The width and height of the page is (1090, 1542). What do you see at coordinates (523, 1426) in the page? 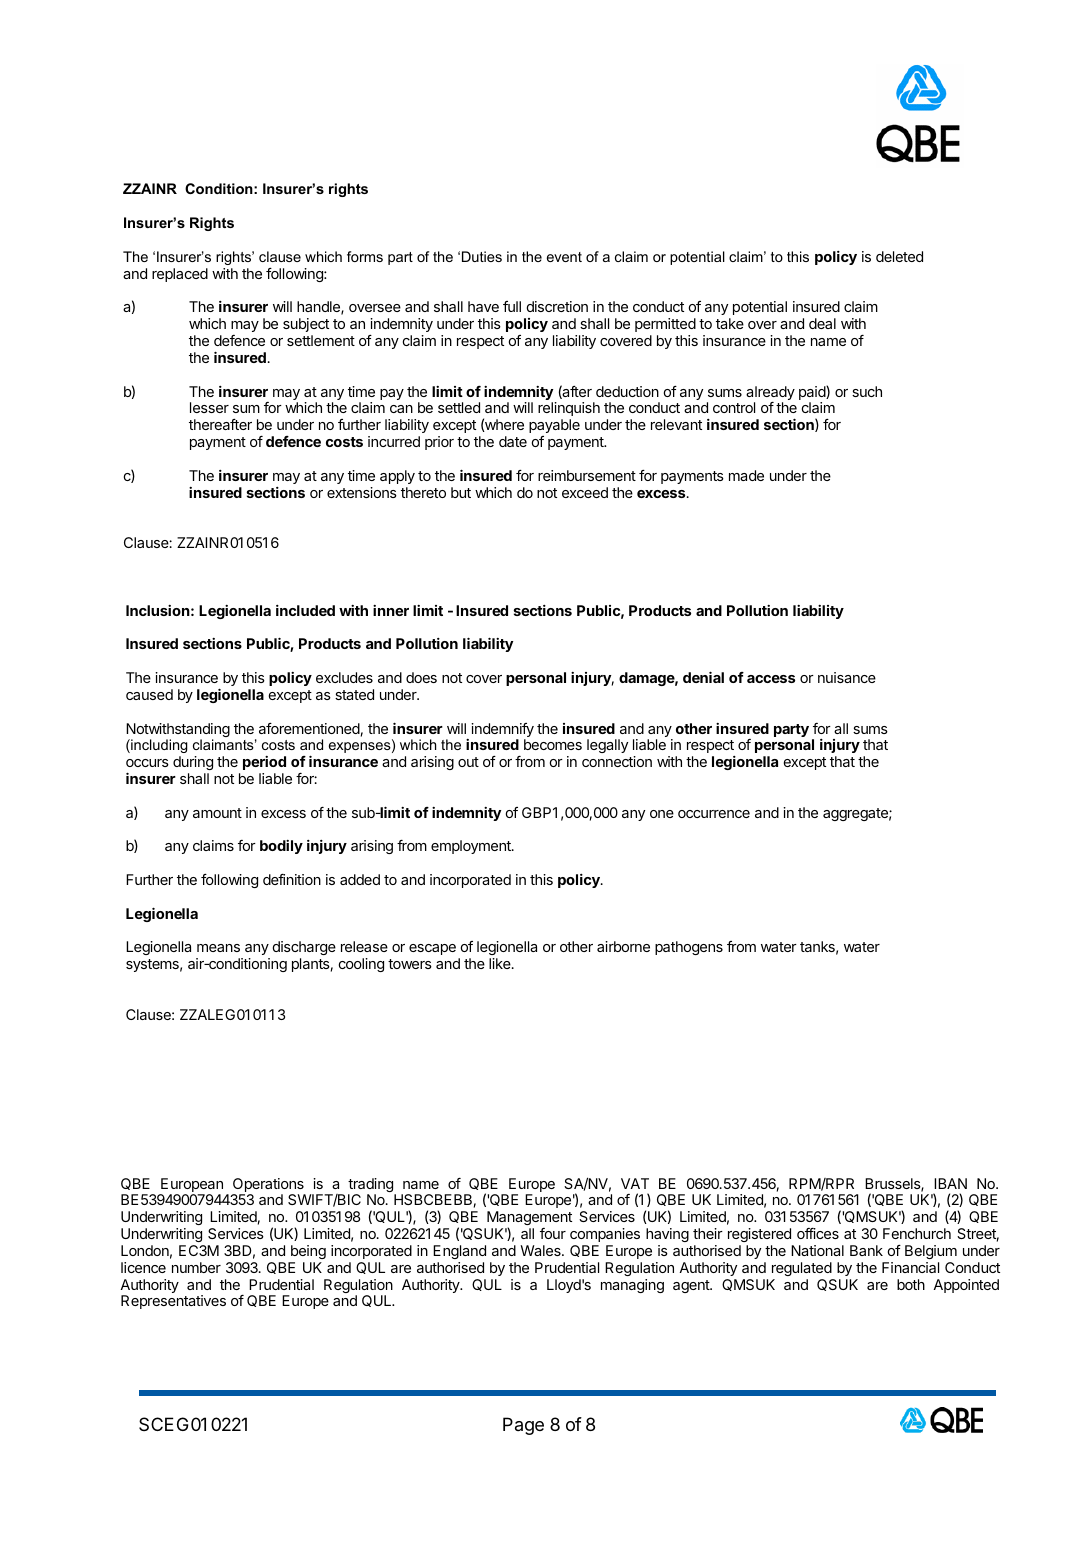
I see `Page` at bounding box center [523, 1426].
